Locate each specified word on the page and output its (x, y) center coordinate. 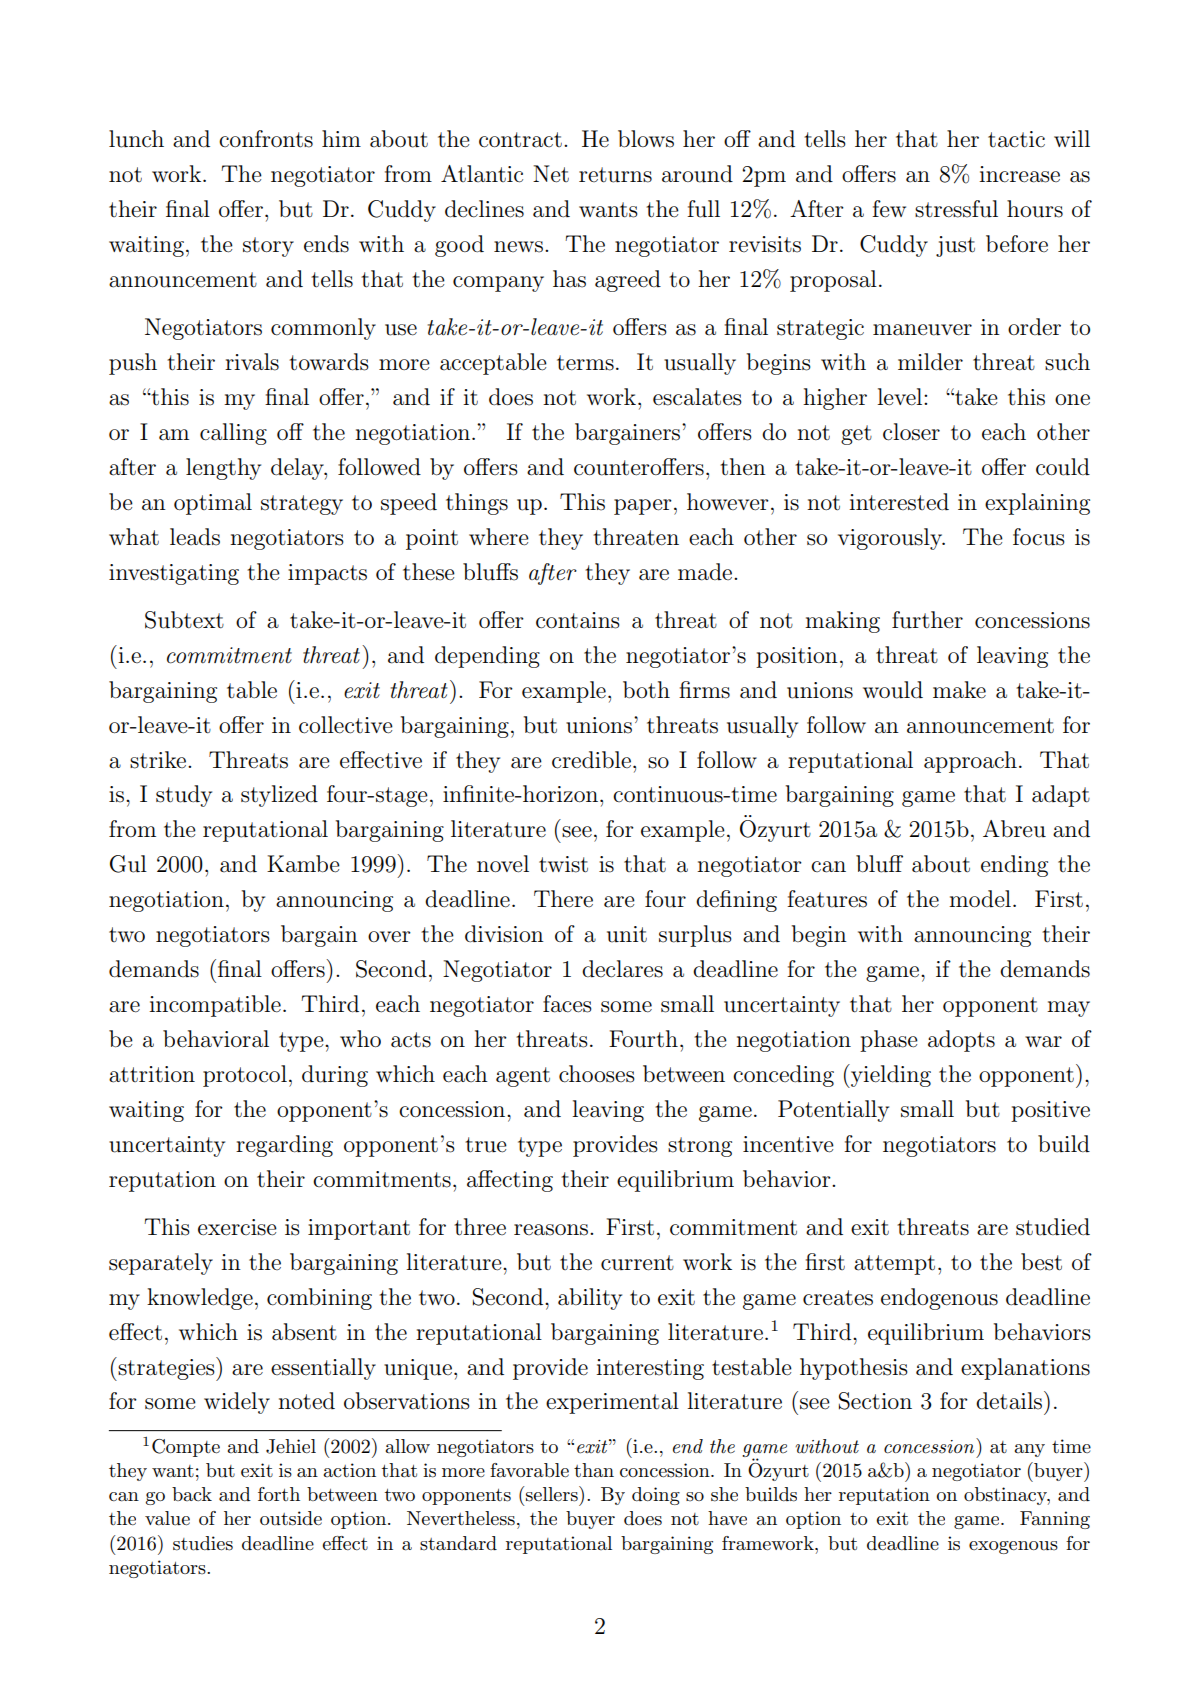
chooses (597, 1074)
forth (279, 1494)
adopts (961, 1041)
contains (578, 620)
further (927, 620)
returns (615, 175)
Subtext (184, 620)
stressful (956, 209)
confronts (266, 139)
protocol (245, 1076)
